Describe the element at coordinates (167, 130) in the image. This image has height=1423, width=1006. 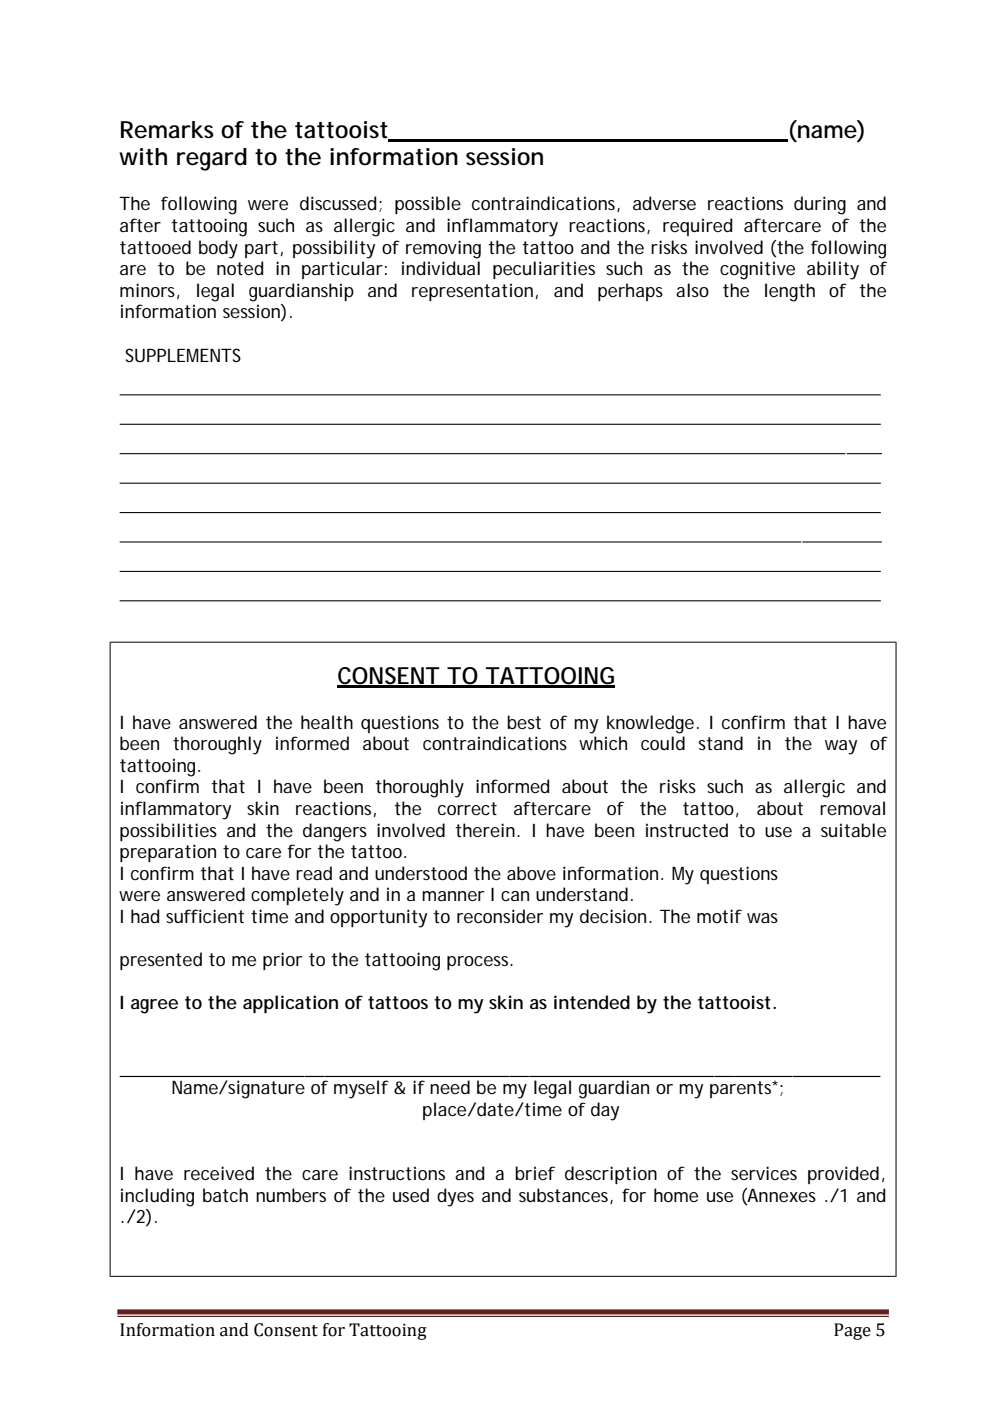
I see `Remarks` at that location.
